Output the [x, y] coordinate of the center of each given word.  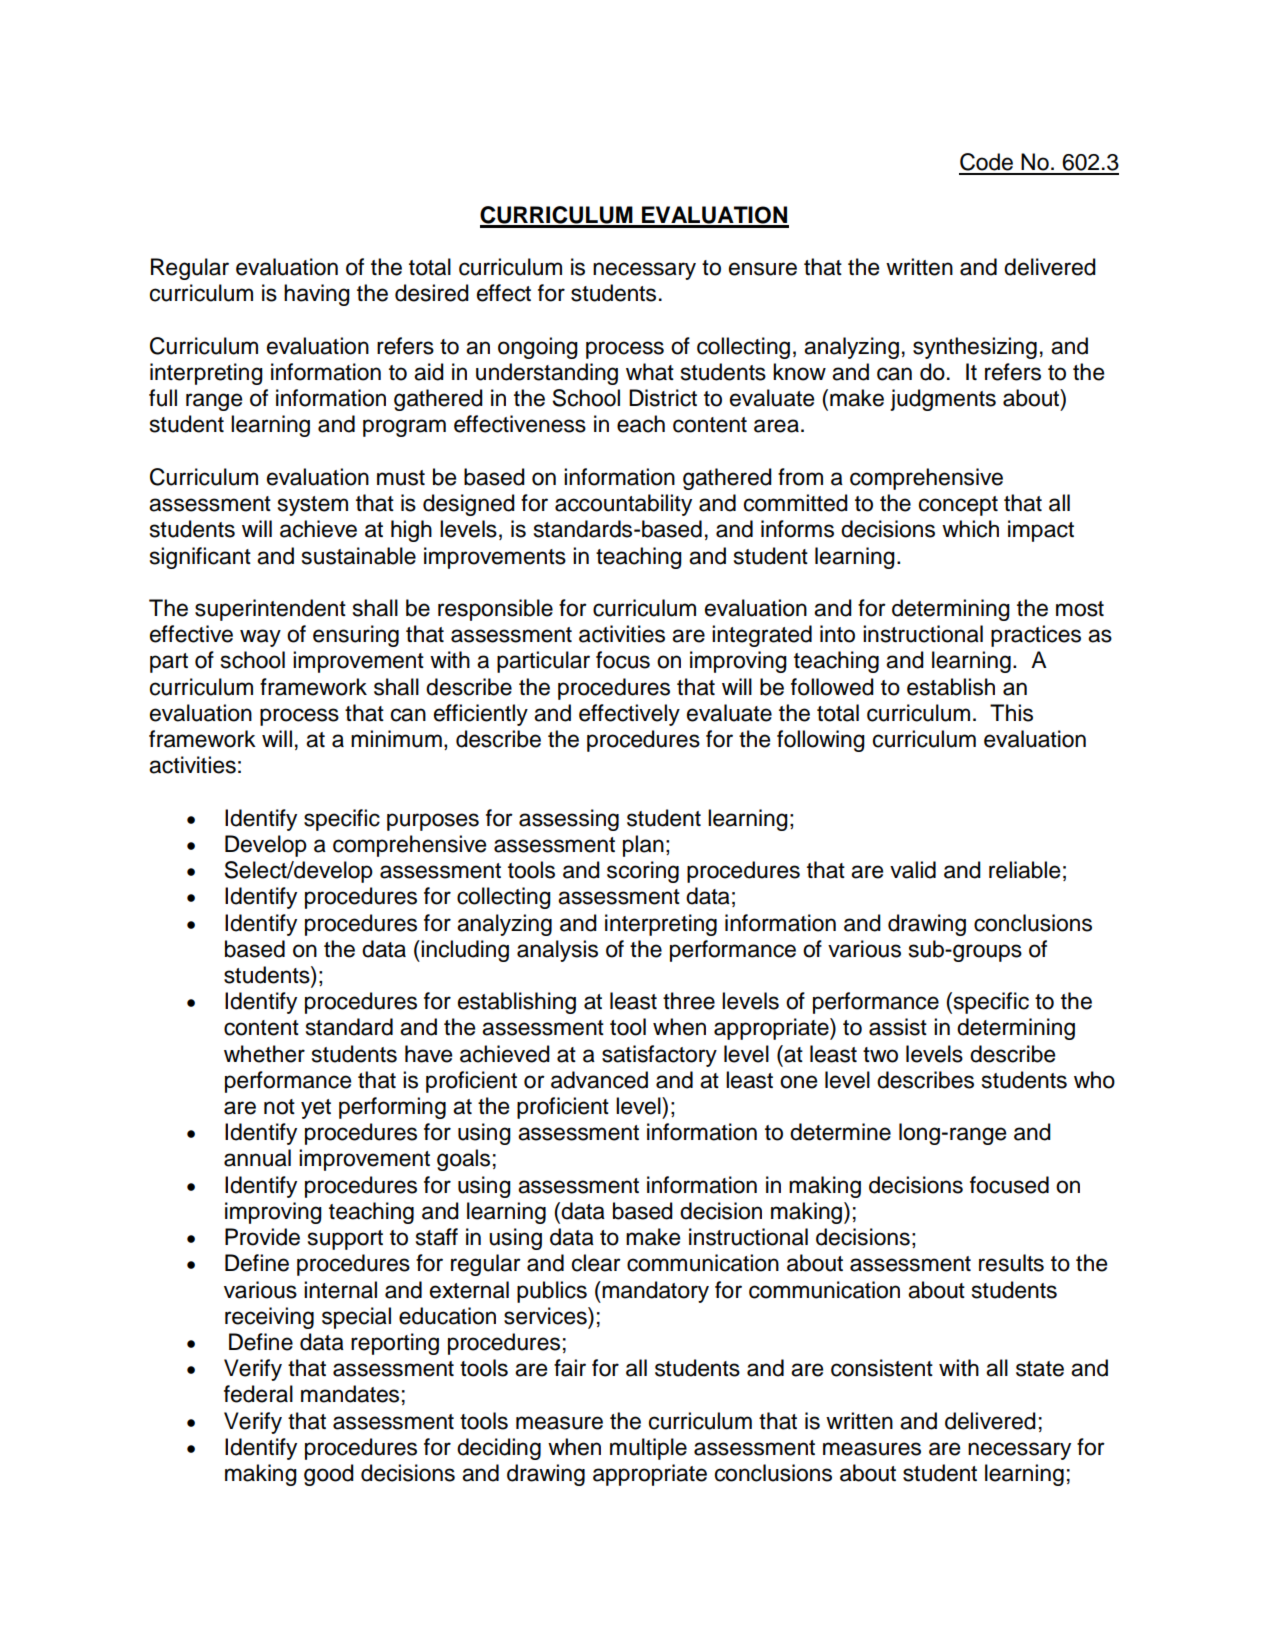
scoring [643, 872]
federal [258, 1394]
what [650, 372]
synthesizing [975, 348]
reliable [1024, 870]
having [317, 295]
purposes [433, 822]
